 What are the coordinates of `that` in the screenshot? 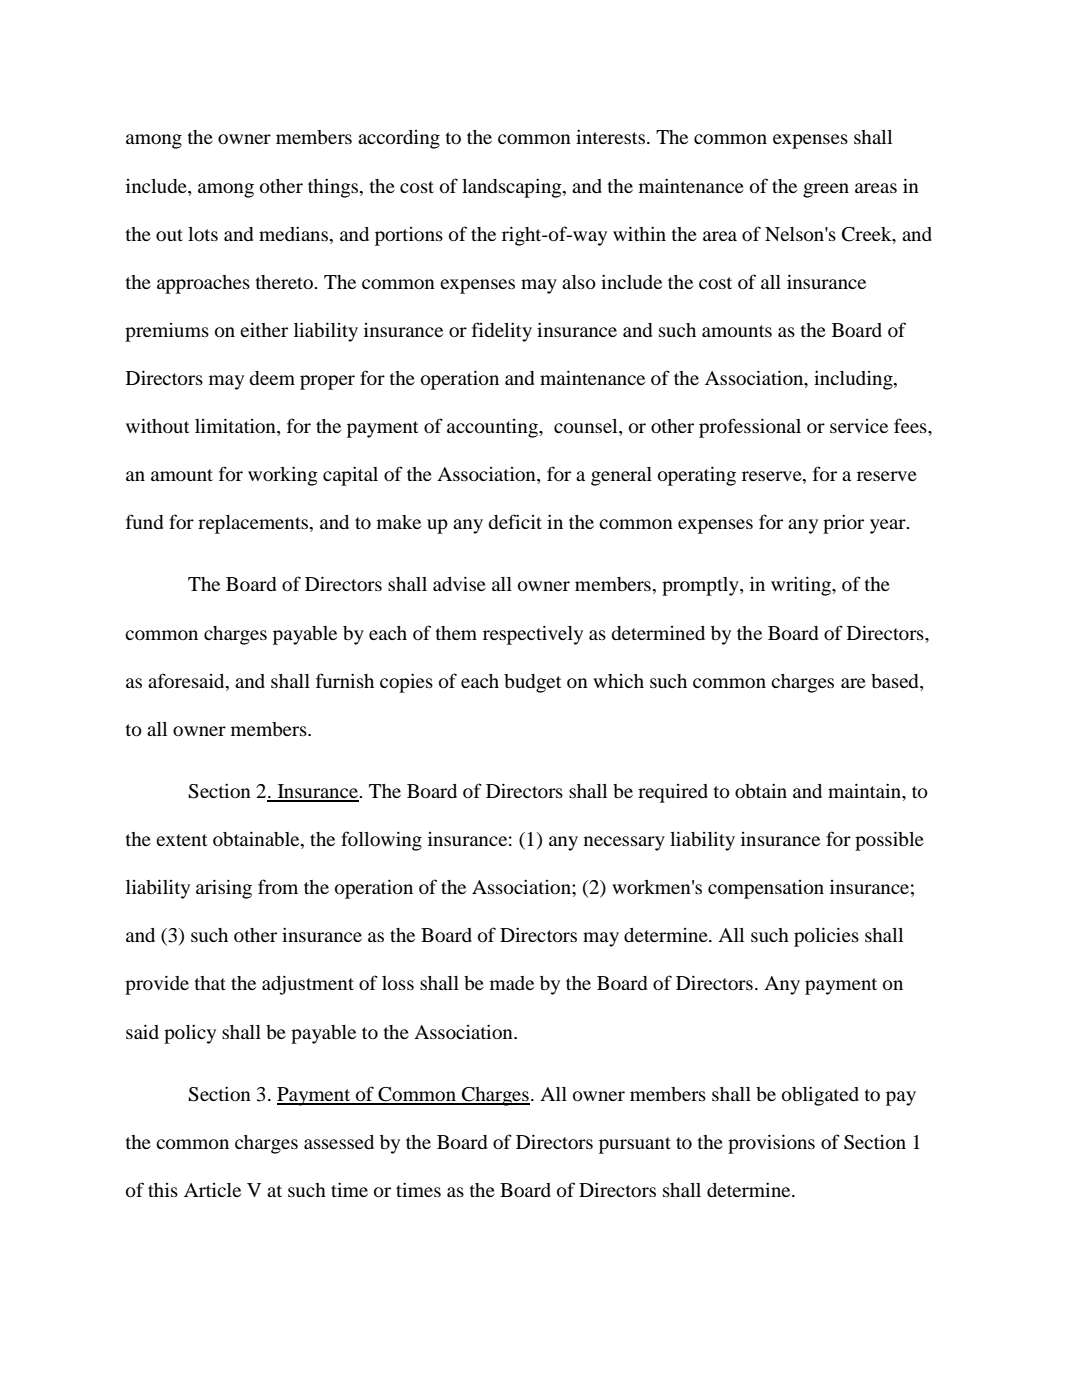 It's located at (210, 983).
